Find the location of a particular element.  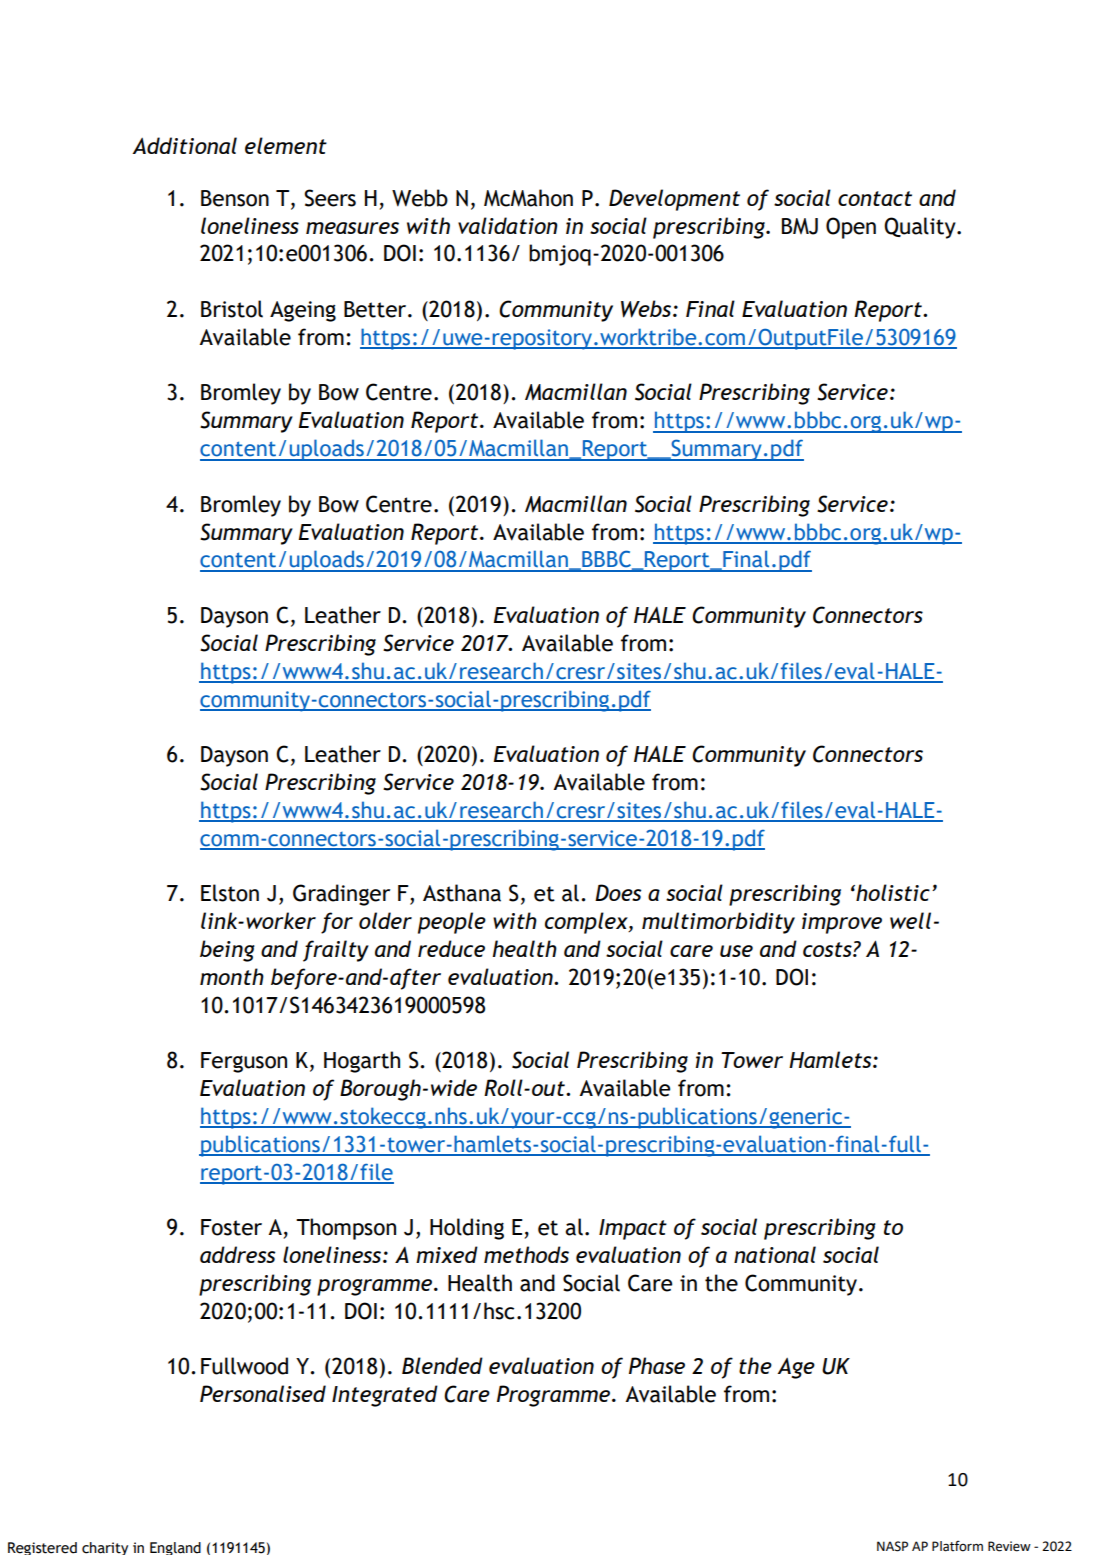

Elston is located at coordinates (230, 893).
